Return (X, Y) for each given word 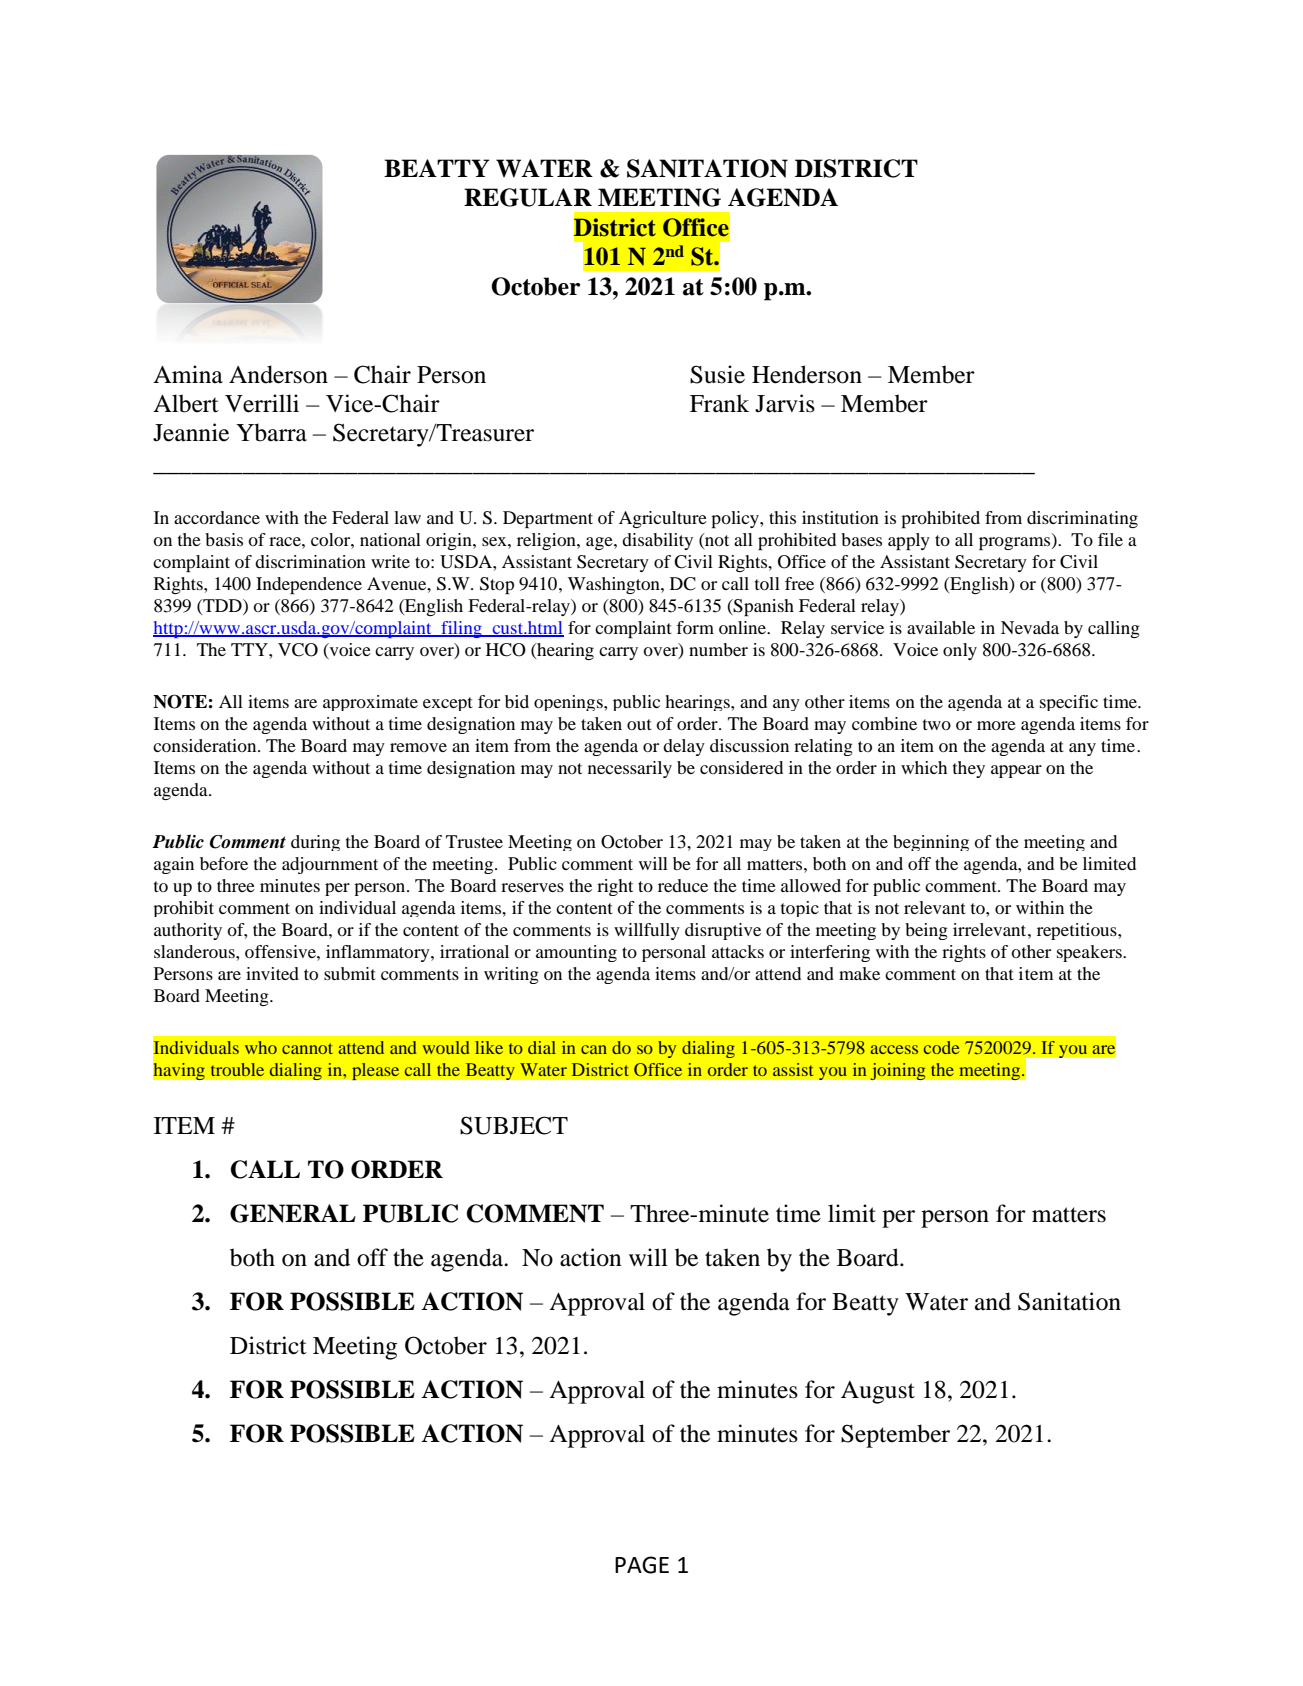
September (895, 1436)
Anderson (278, 374)
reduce (683, 885)
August (878, 1392)
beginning (931, 843)
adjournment (330, 865)
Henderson (807, 374)
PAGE (642, 1565)
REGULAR (528, 197)
